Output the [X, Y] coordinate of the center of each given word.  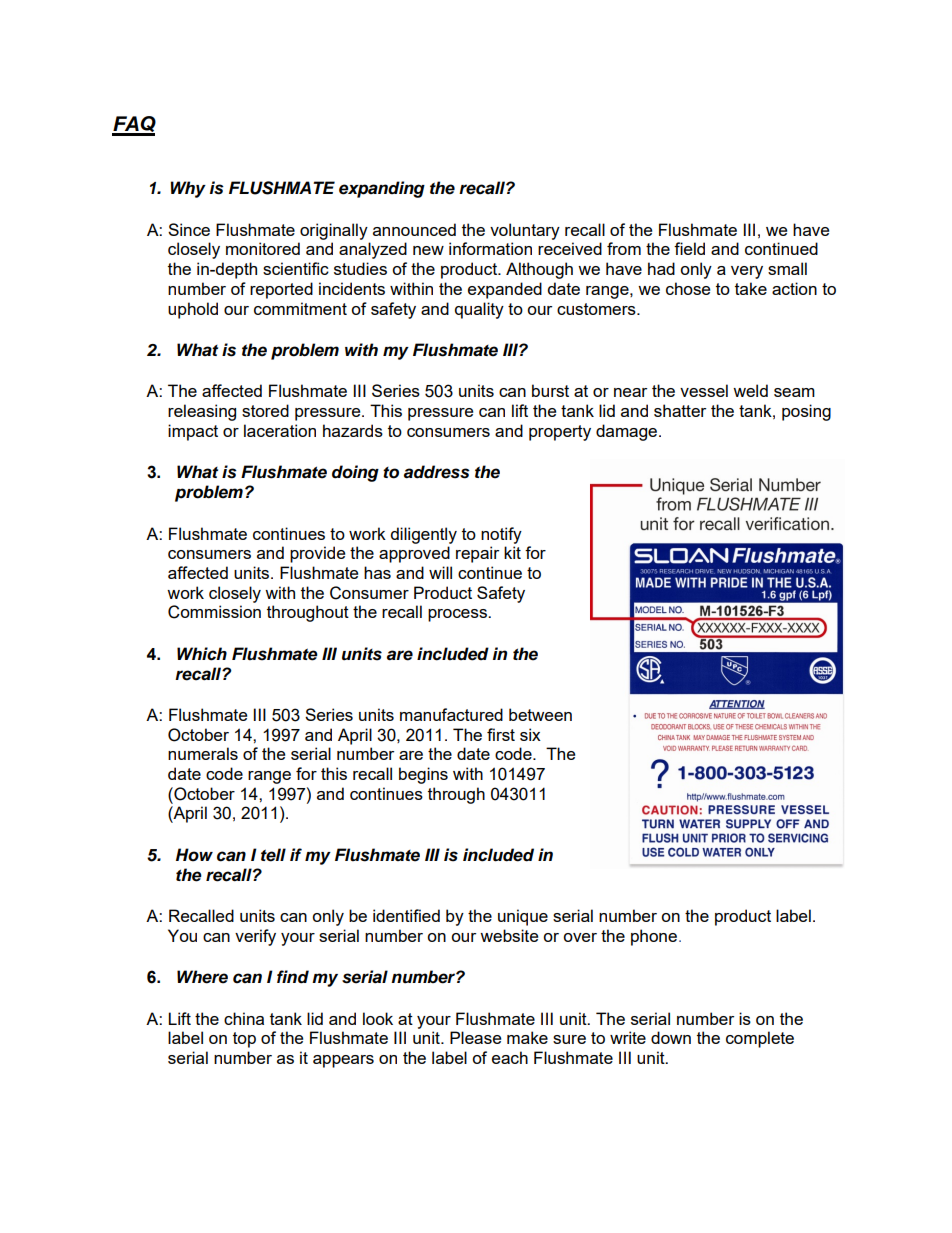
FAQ [134, 125]
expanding [382, 189]
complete [760, 1039]
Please [475, 1037]
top [244, 1040]
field [689, 248]
